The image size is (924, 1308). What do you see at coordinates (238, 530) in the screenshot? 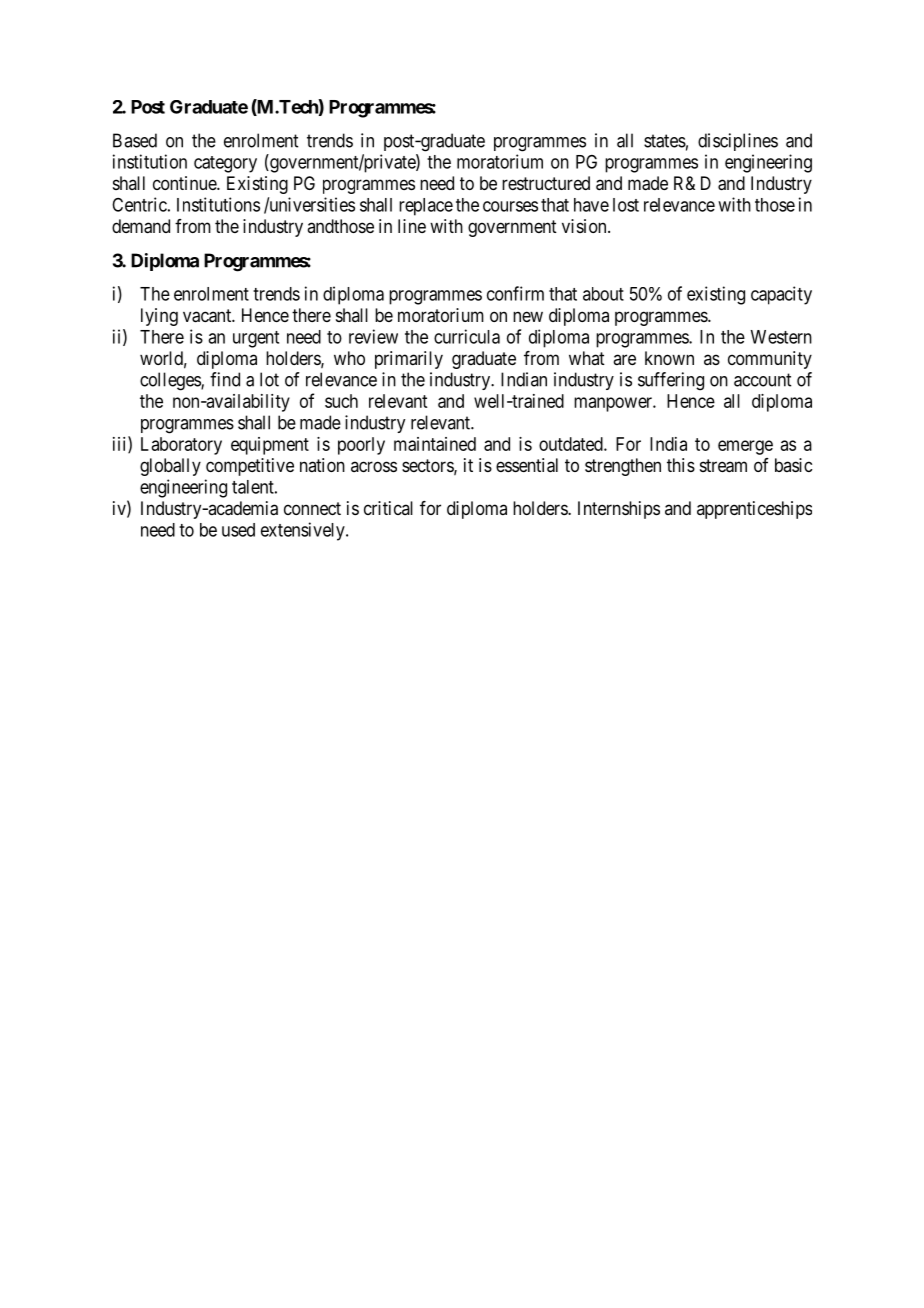
I see `used` at bounding box center [238, 530].
